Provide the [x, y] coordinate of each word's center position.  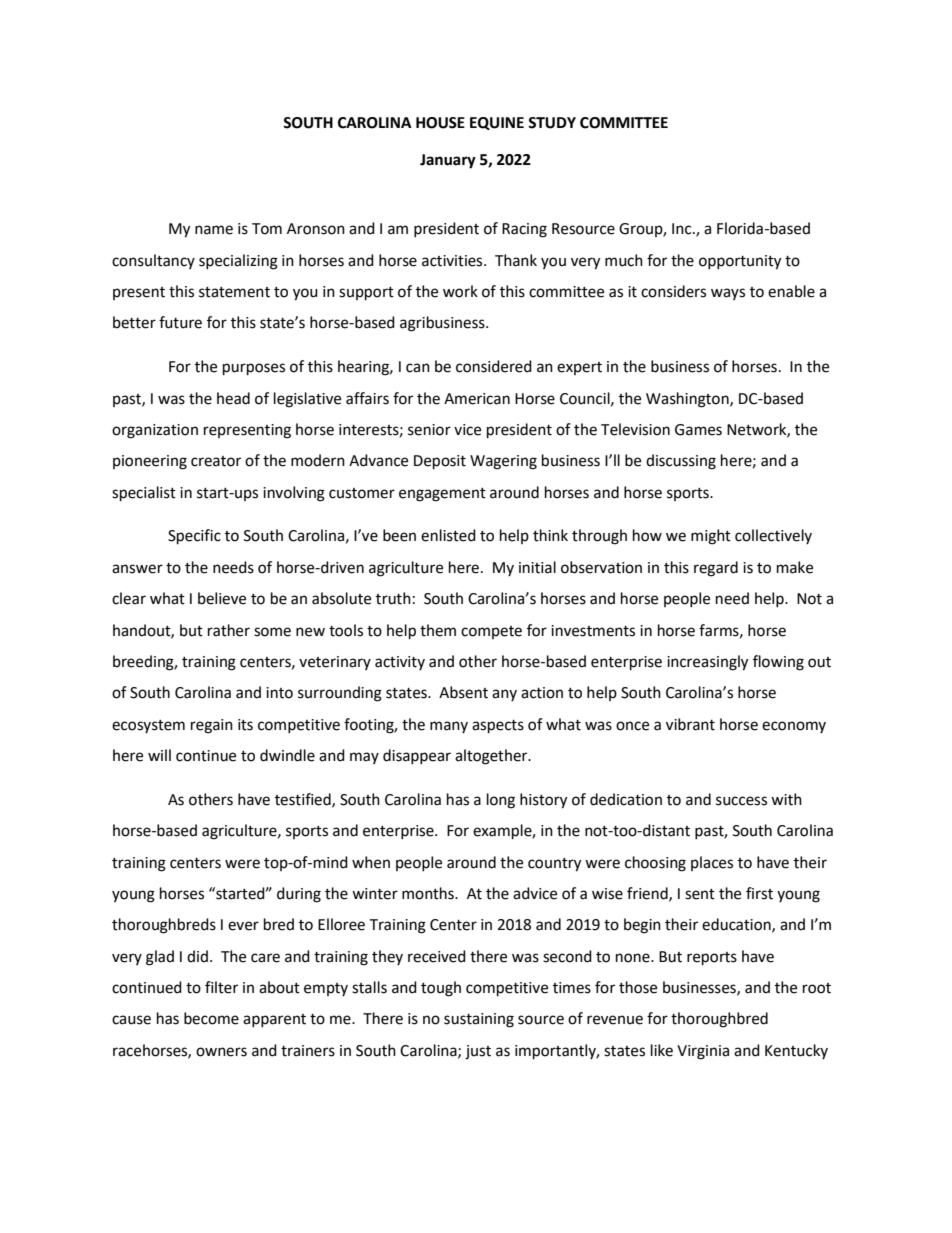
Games [698, 430]
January [448, 161]
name [214, 230]
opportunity [740, 262]
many [449, 727]
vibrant [690, 724]
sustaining [479, 1020]
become [211, 1018]
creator [216, 461]
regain [212, 726]
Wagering [503, 462]
